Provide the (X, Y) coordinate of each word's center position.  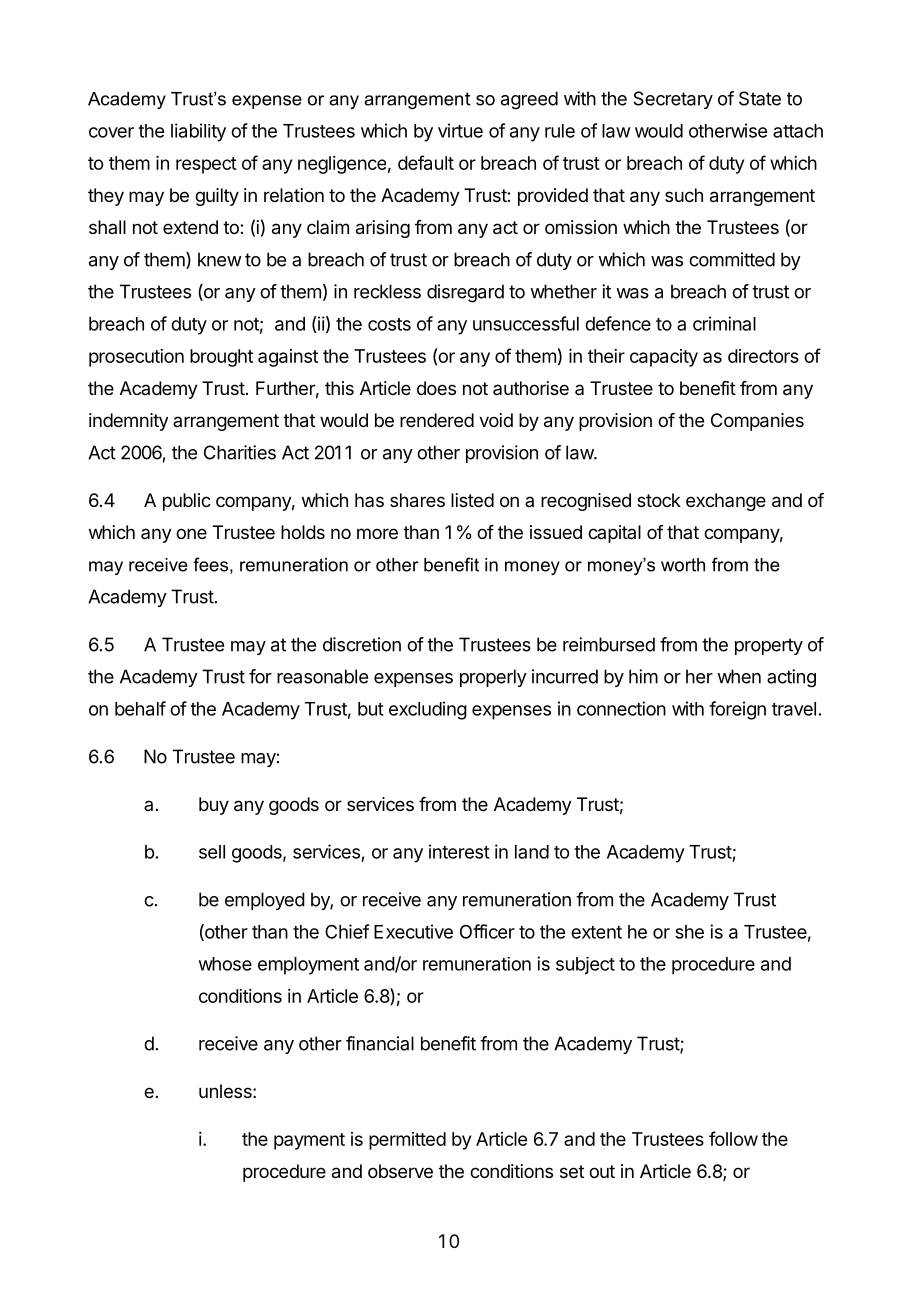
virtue (460, 130)
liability (198, 132)
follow (733, 1138)
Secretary (673, 100)
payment (309, 1141)
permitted (407, 1141)
